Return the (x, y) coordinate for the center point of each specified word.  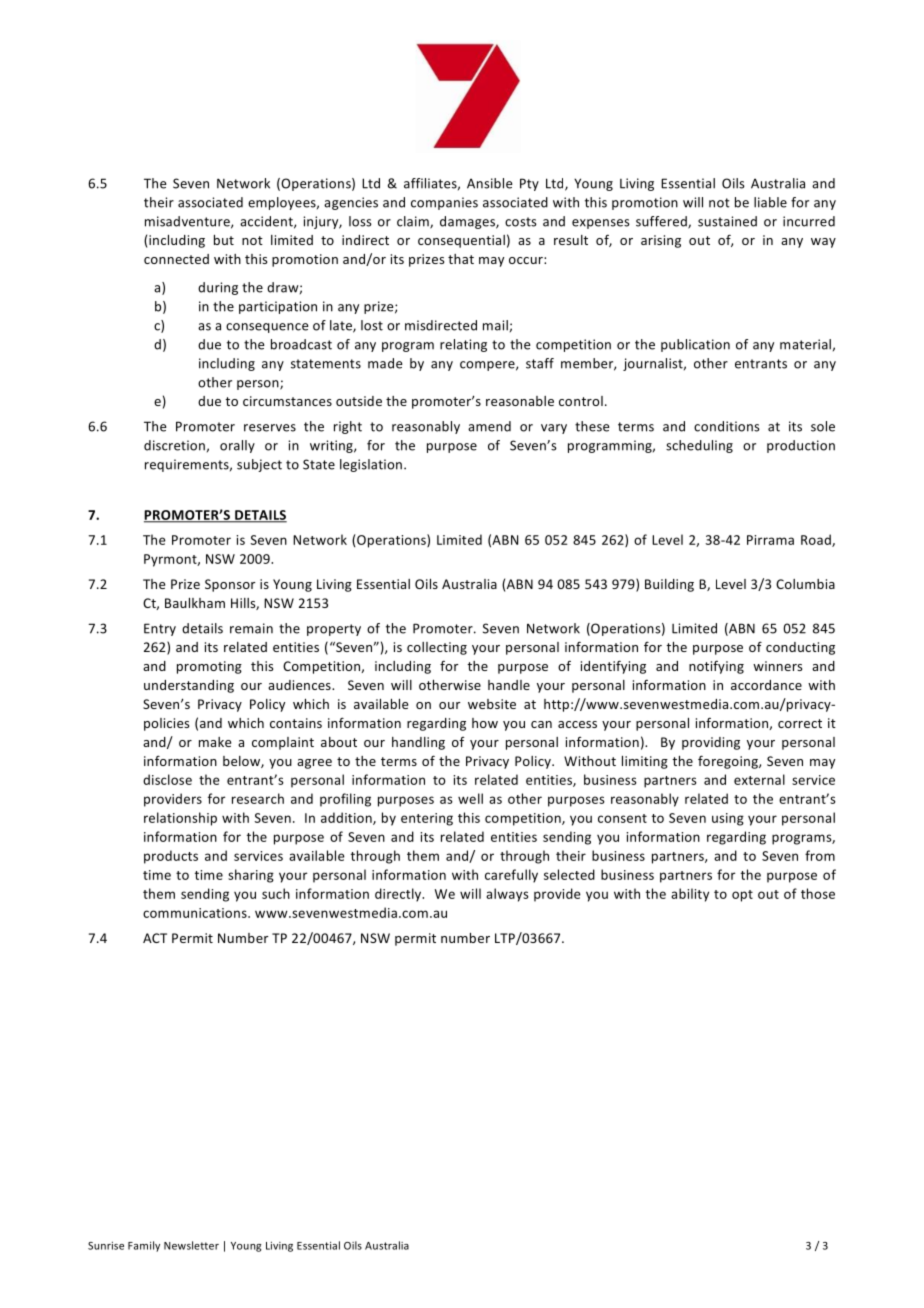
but (224, 240)
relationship (180, 819)
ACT (155, 938)
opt (742, 896)
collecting (437, 648)
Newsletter (191, 1245)
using (728, 819)
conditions (727, 426)
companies (444, 203)
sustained (727, 221)
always (507, 895)
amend (489, 426)
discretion (174, 445)
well (470, 798)
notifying (716, 667)
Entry (160, 629)
